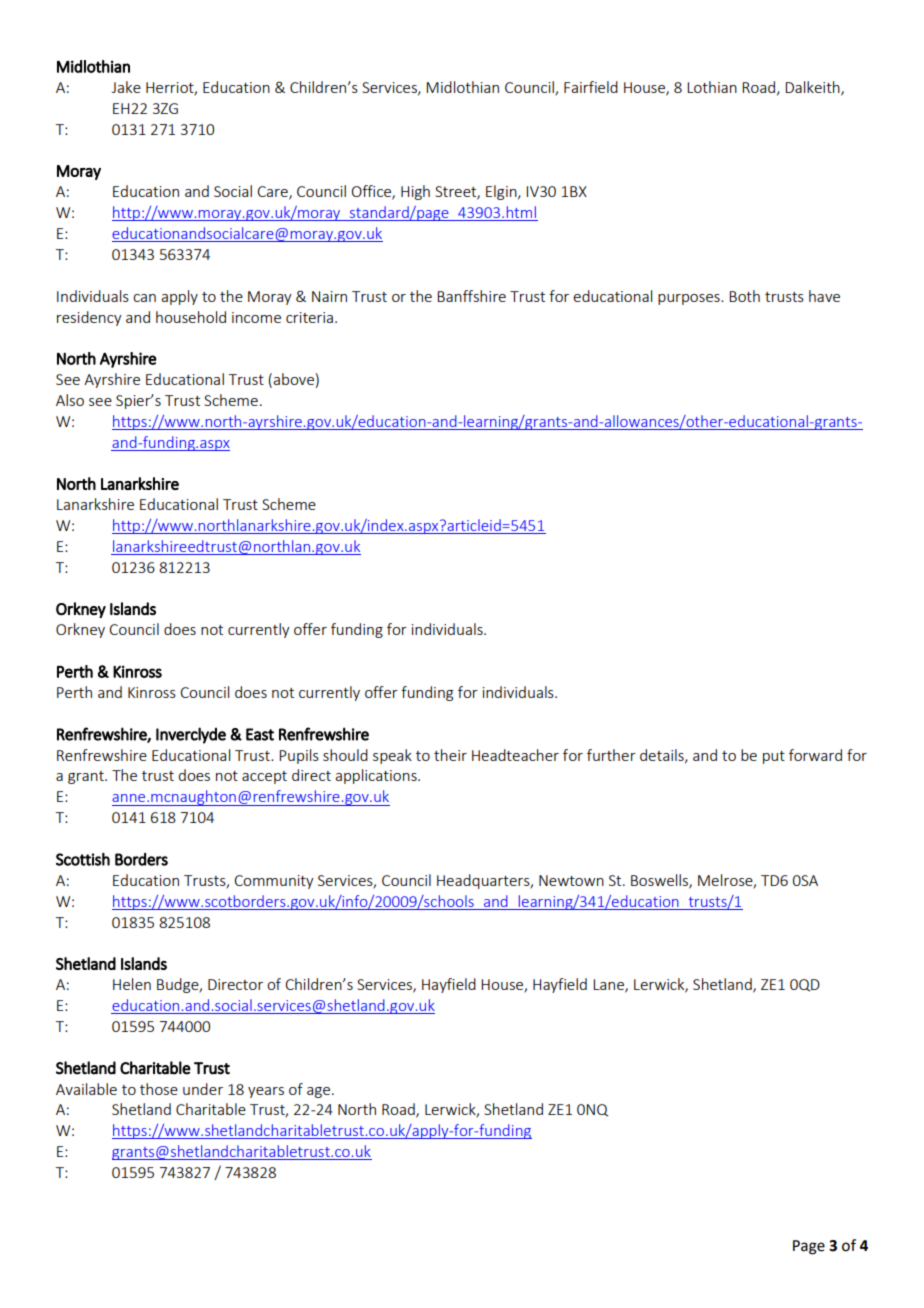  I want to click on East, so click(260, 734).
